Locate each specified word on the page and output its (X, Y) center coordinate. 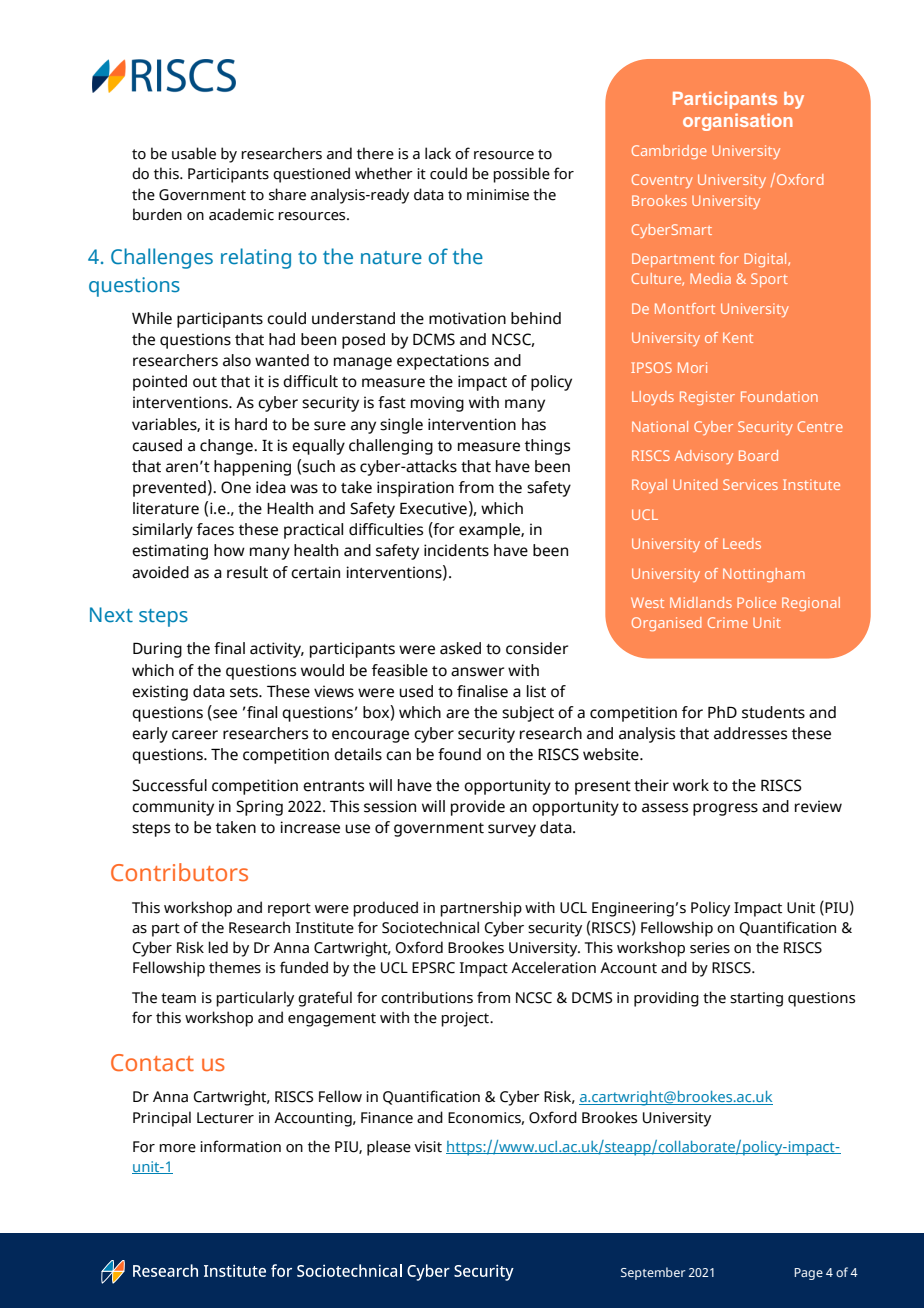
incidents (456, 550)
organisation (738, 122)
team (178, 998)
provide (478, 808)
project (466, 1019)
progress (725, 809)
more (177, 1148)
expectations (443, 362)
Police (756, 602)
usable (194, 153)
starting (756, 999)
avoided (160, 572)
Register (707, 398)
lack (438, 153)
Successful (169, 785)
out (205, 382)
